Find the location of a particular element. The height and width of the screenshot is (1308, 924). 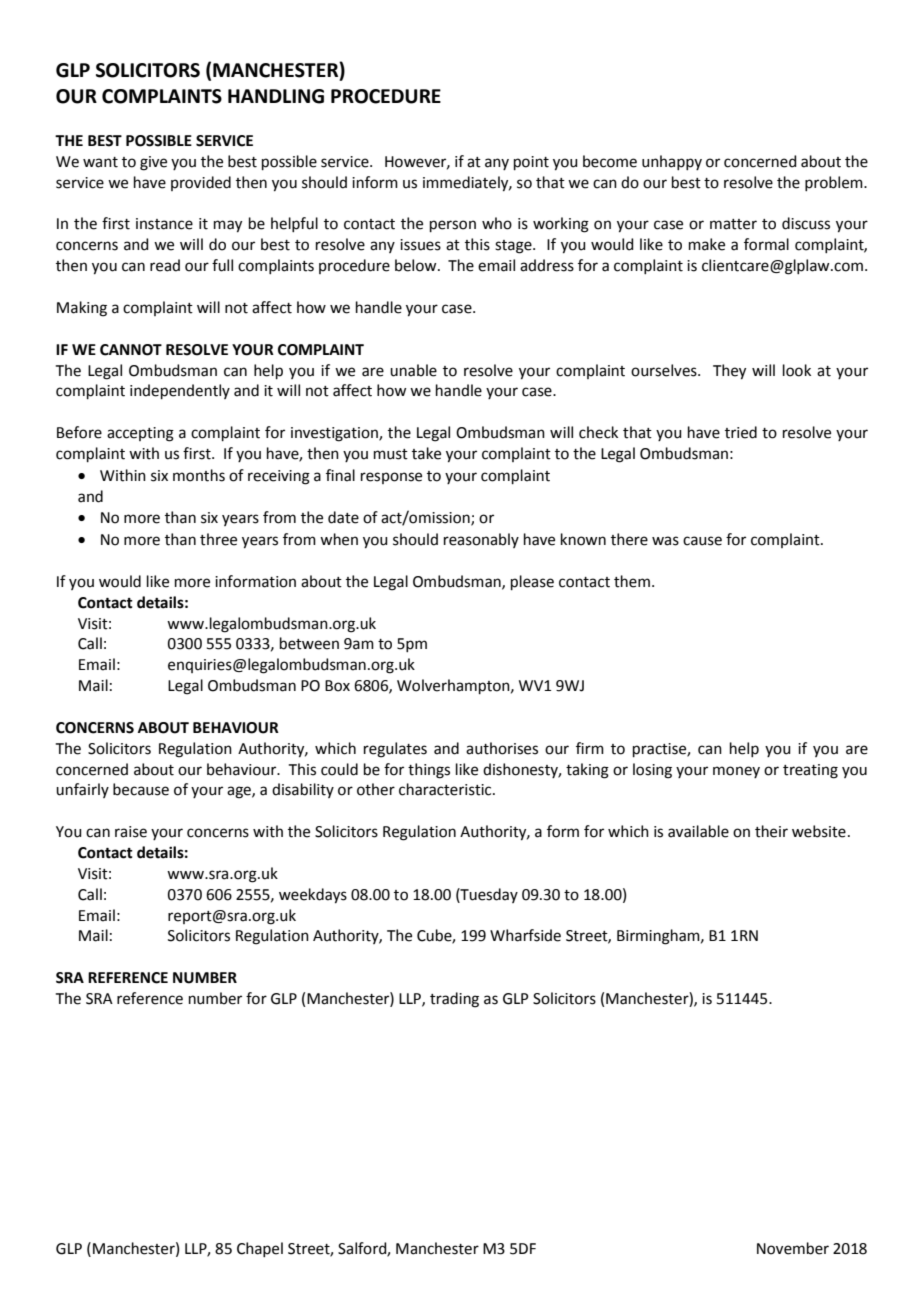

trading is located at coordinates (454, 1000).
